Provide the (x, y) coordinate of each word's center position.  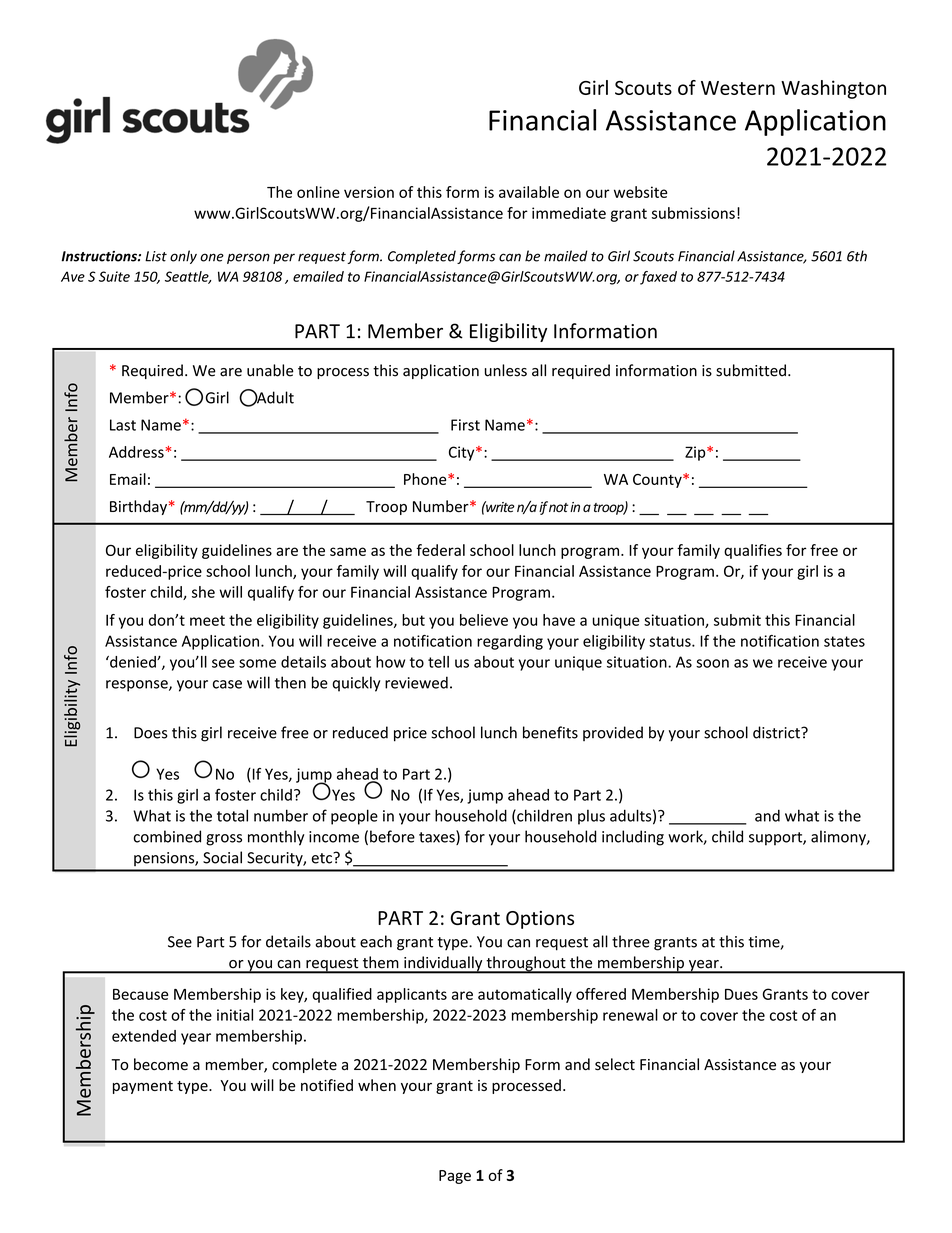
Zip (696, 453)
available (529, 192)
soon (712, 663)
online (318, 192)
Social (222, 857)
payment (143, 1087)
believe (484, 620)
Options (540, 920)
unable (270, 370)
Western (738, 88)
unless (506, 370)
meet (207, 620)
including (633, 838)
